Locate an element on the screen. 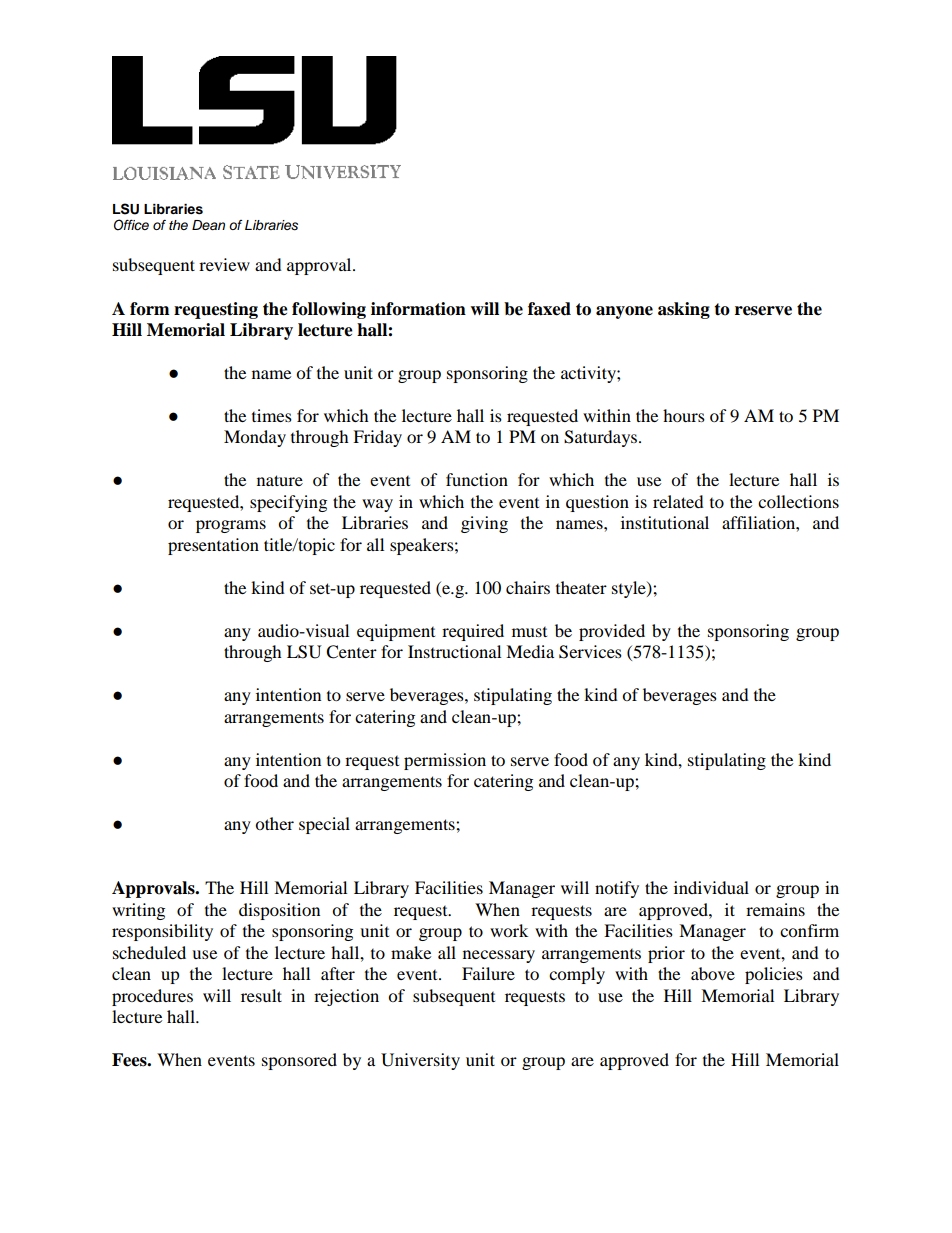 Image resolution: width=952 pixels, height=1233 pixels. result is located at coordinates (261, 995).
